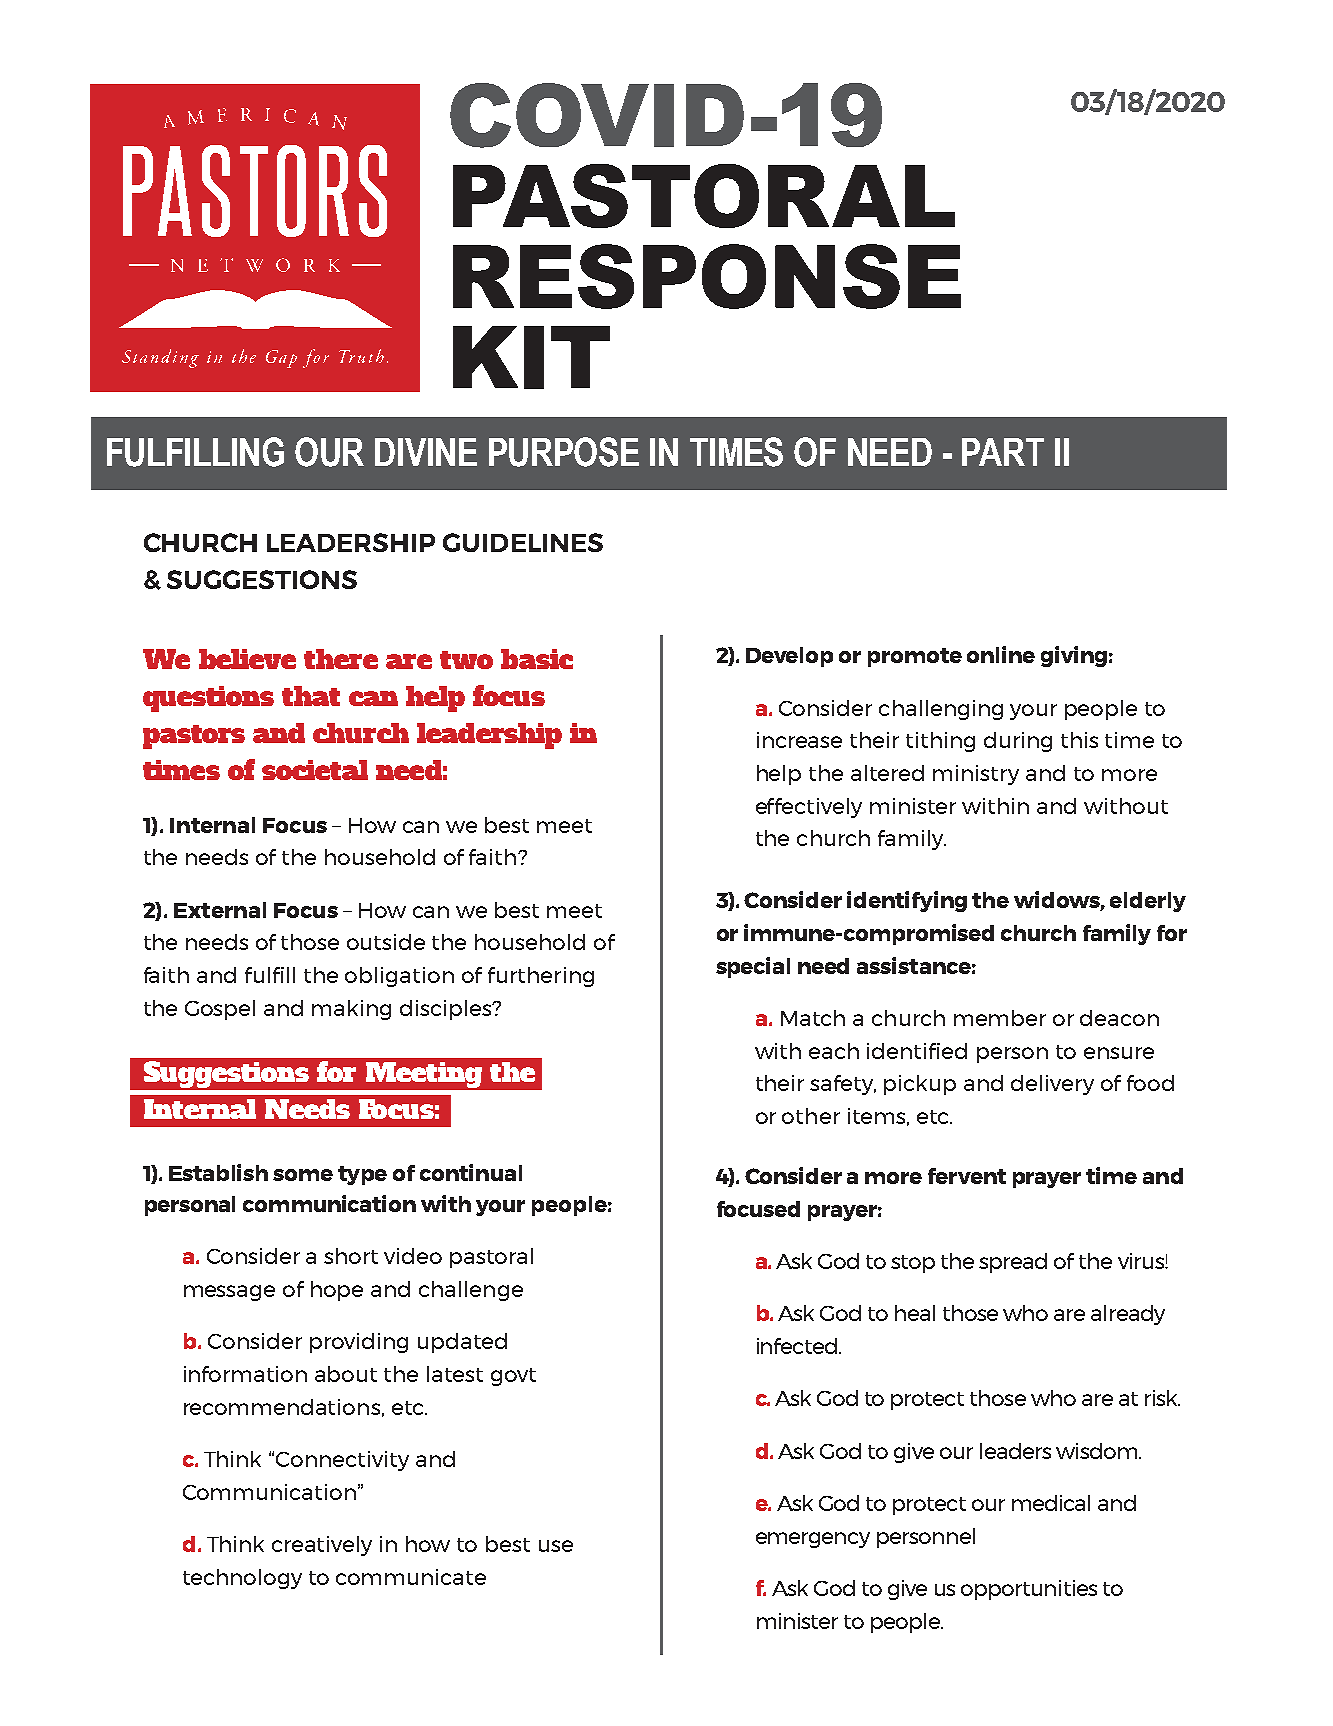 This document has height=1726, width=1333. I want to click on emergency, so click(813, 1540).
